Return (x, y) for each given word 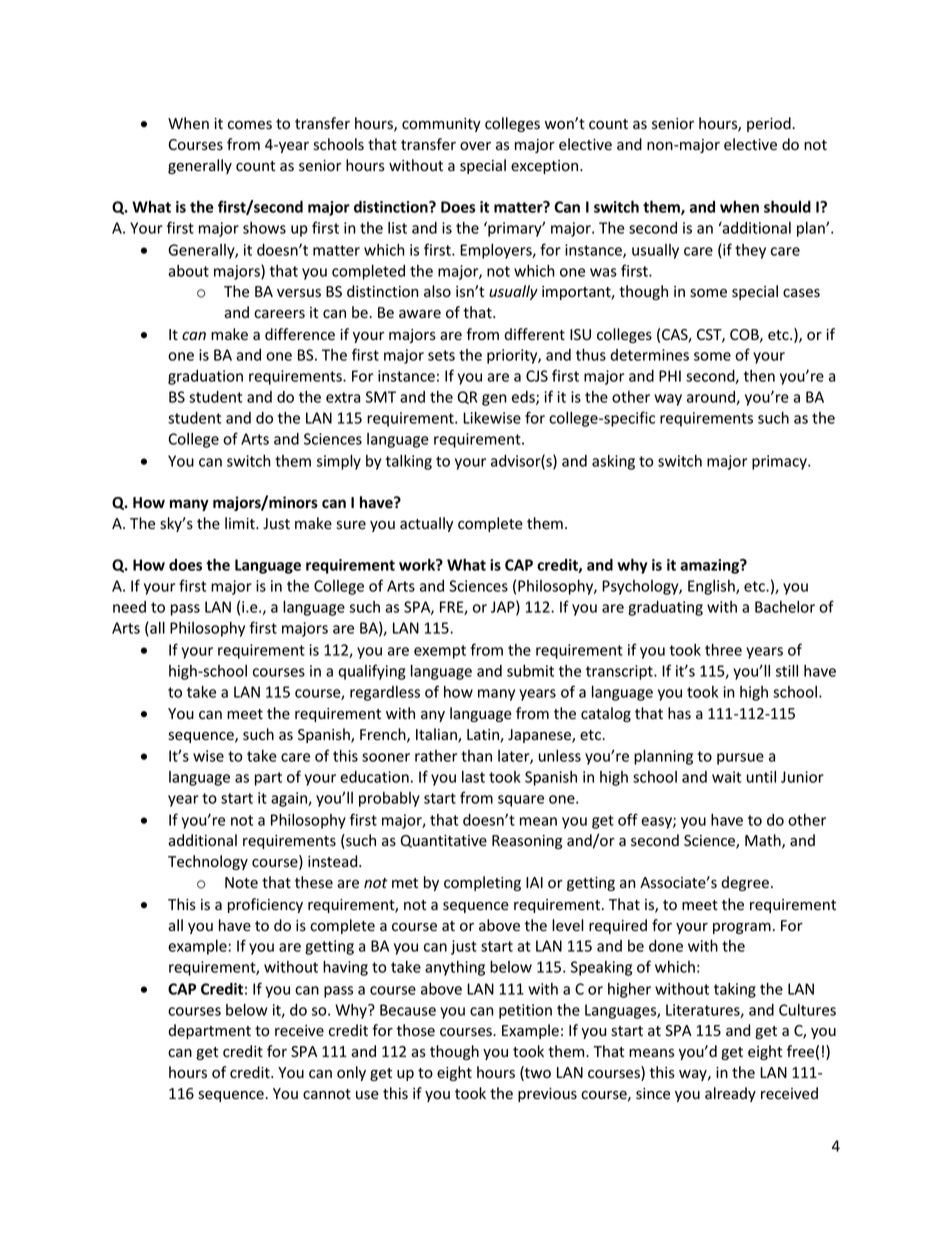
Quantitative (444, 841)
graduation (205, 377)
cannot (327, 1094)
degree (745, 883)
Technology (208, 862)
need (129, 607)
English (712, 587)
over (475, 146)
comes (250, 125)
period (770, 124)
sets (441, 355)
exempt (440, 652)
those (415, 1030)
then (759, 376)
